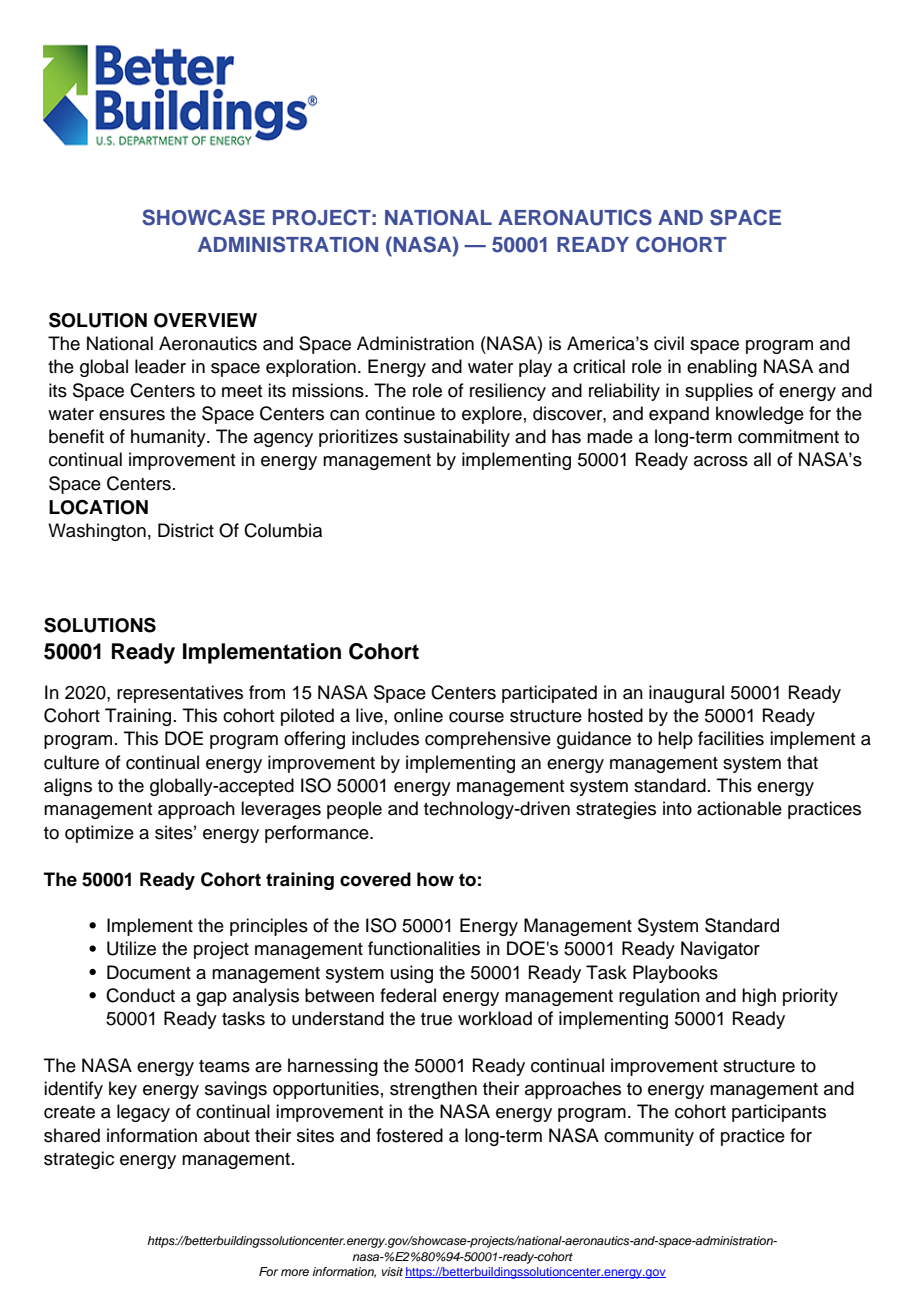  I want to click on leader, so click(160, 366).
